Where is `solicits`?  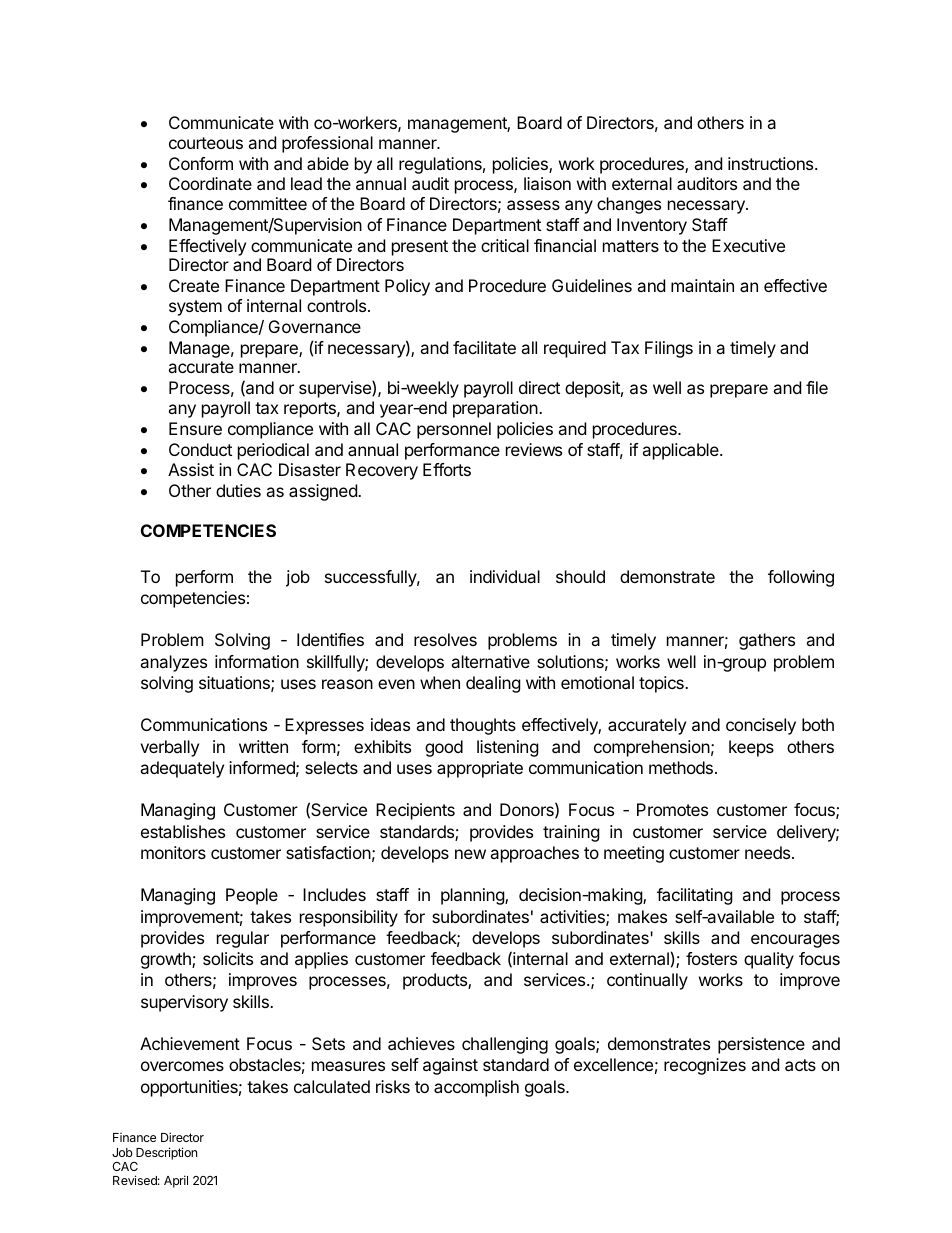 solicits is located at coordinates (228, 958).
